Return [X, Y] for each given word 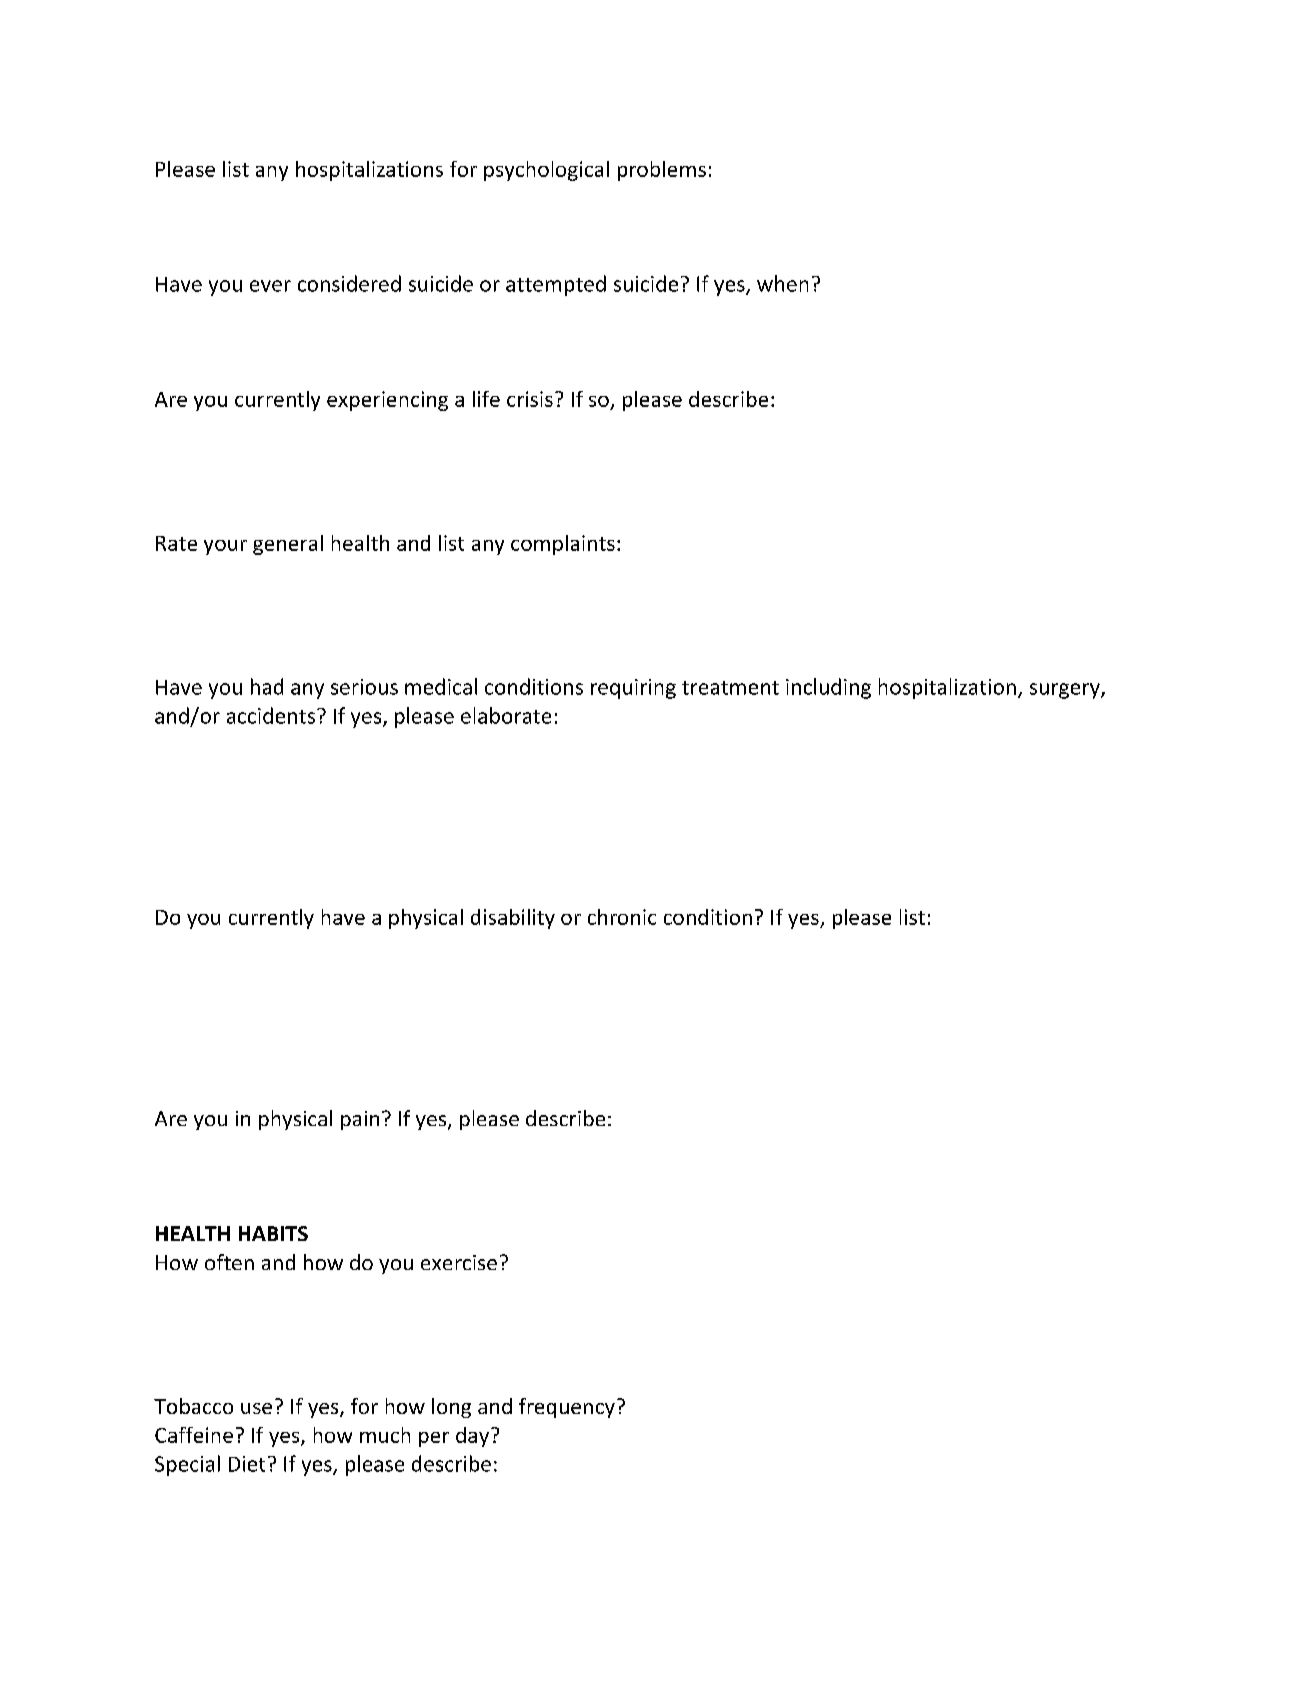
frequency [567, 1408]
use [256, 1408]
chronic [622, 917]
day [472, 1437]
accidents [271, 715]
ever [270, 286]
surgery [1066, 691]
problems [662, 171]
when [782, 283]
